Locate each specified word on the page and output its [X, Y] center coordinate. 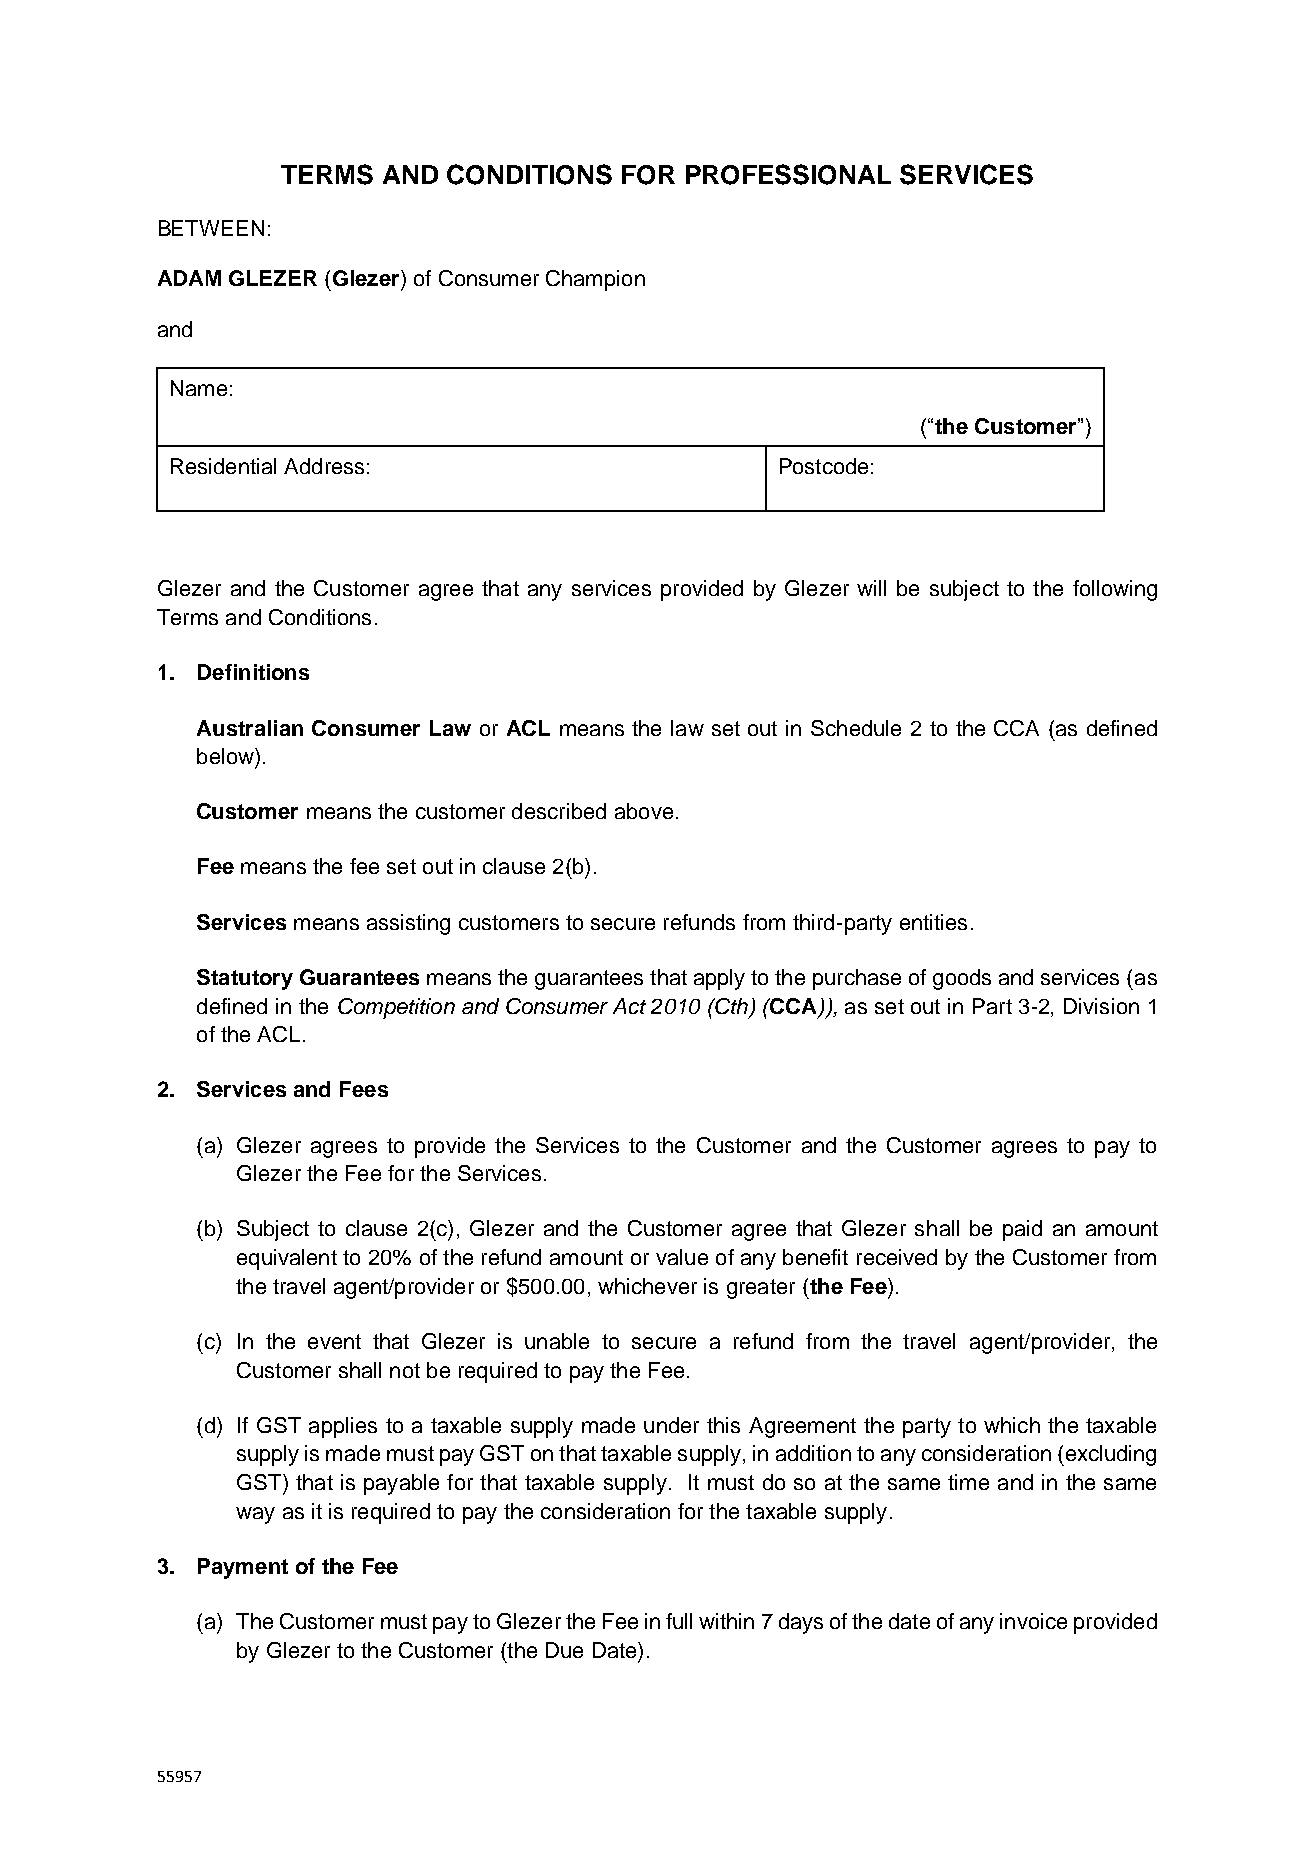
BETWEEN [211, 228]
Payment [243, 1568]
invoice [1033, 1621]
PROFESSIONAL [788, 174]
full [679, 1621]
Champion [595, 280]
